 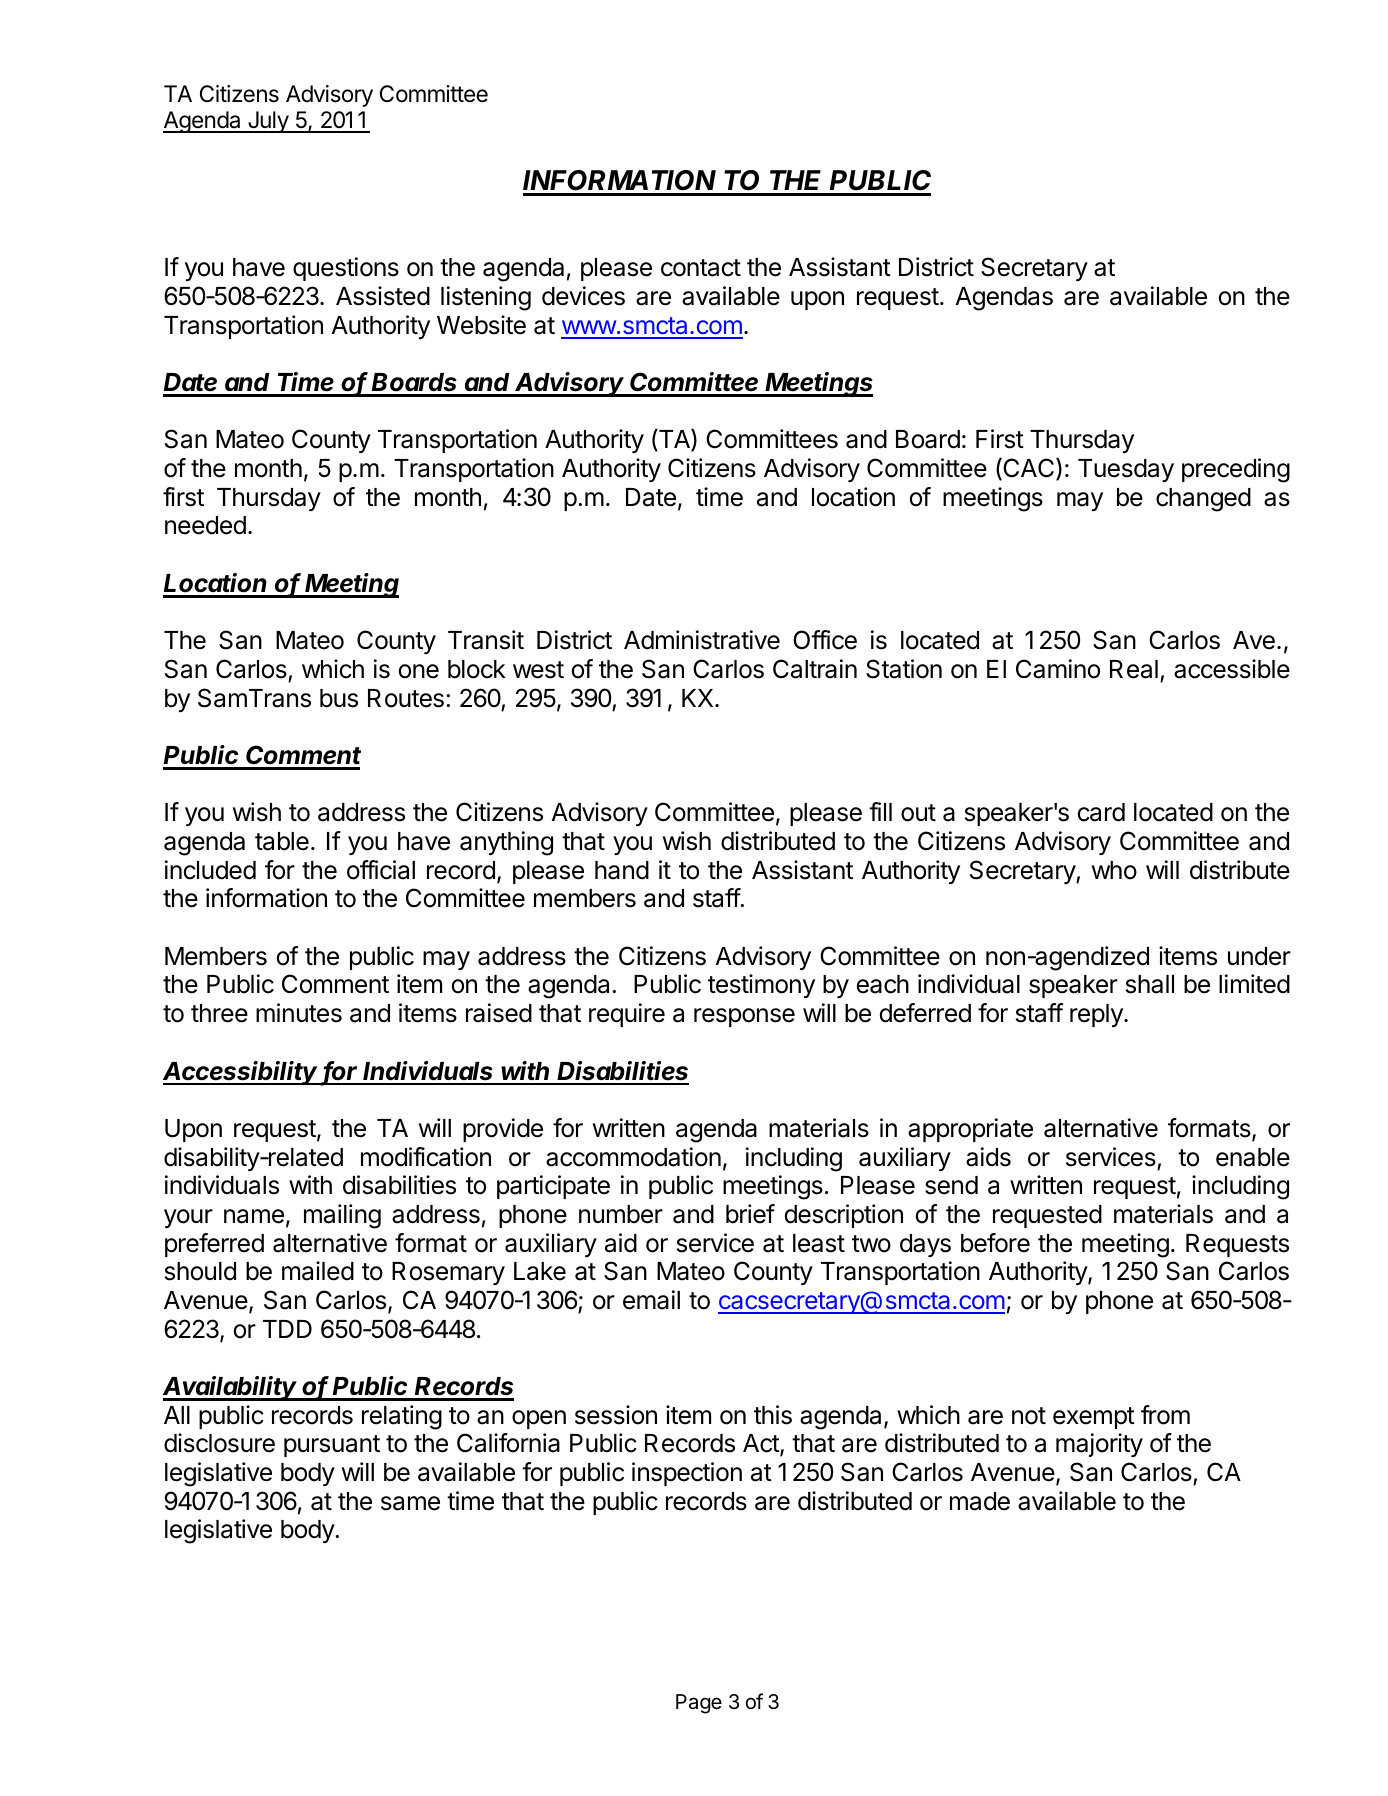 What do you see at coordinates (1114, 870) in the document?
I see `who` at bounding box center [1114, 870].
